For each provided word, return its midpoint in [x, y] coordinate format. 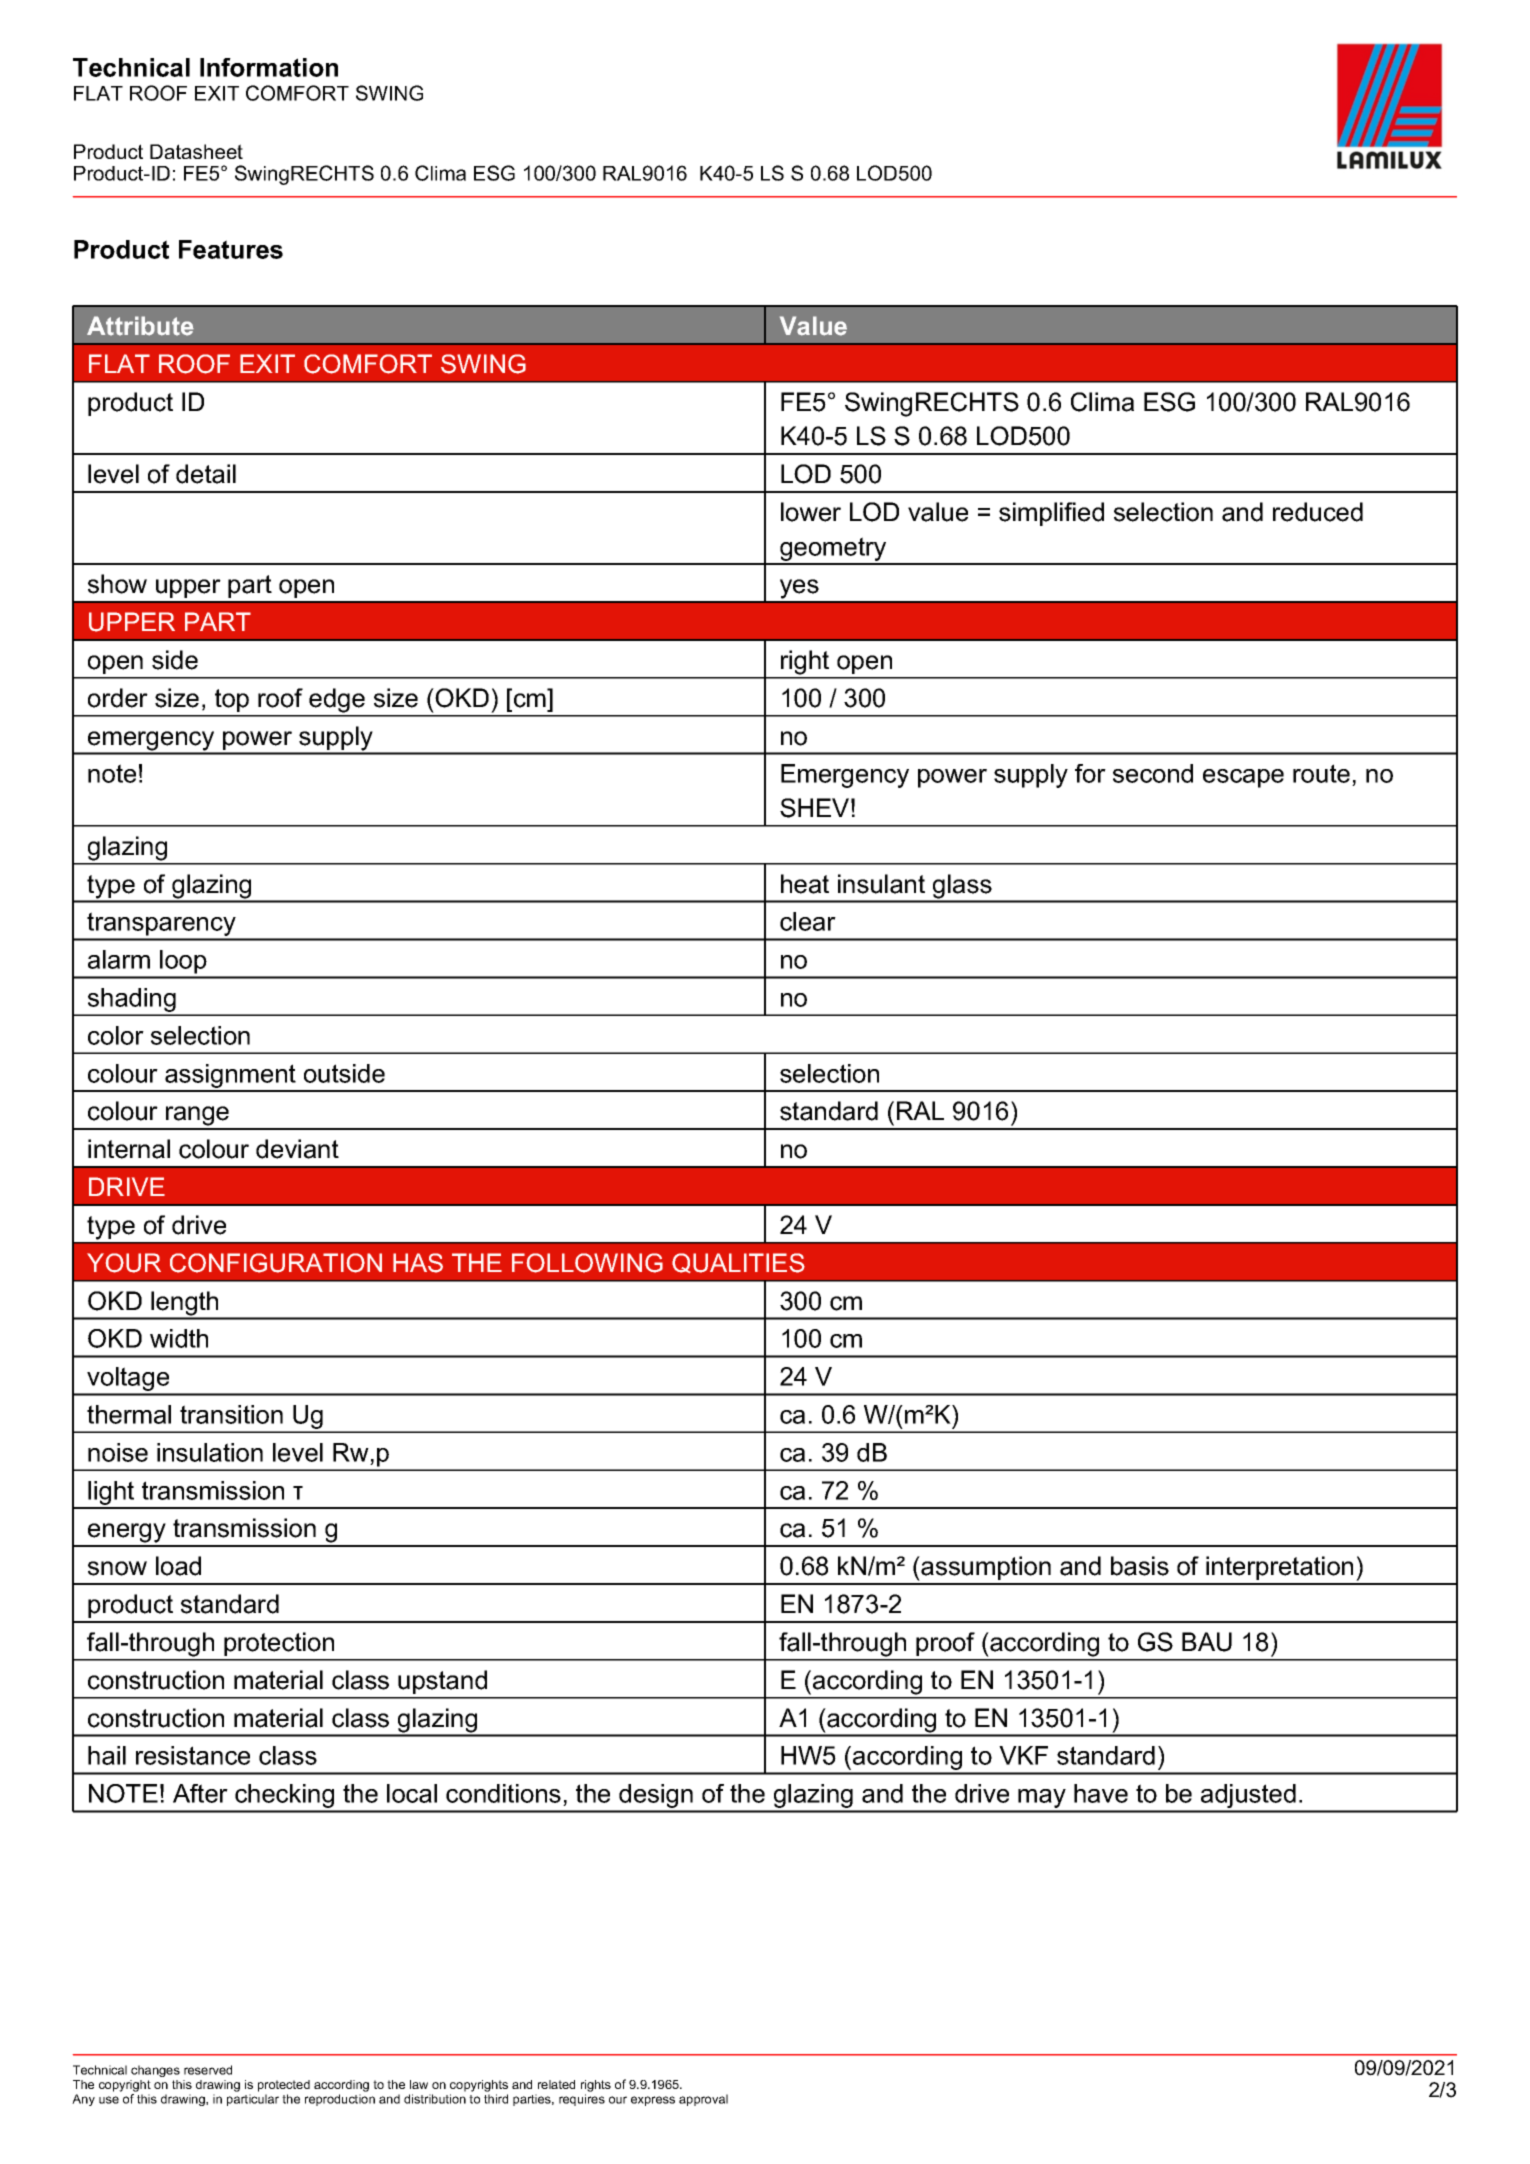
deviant [297, 1149]
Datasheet [196, 151]
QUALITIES [738, 1263]
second [1153, 773]
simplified [1051, 514]
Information [269, 67]
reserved [208, 2070]
